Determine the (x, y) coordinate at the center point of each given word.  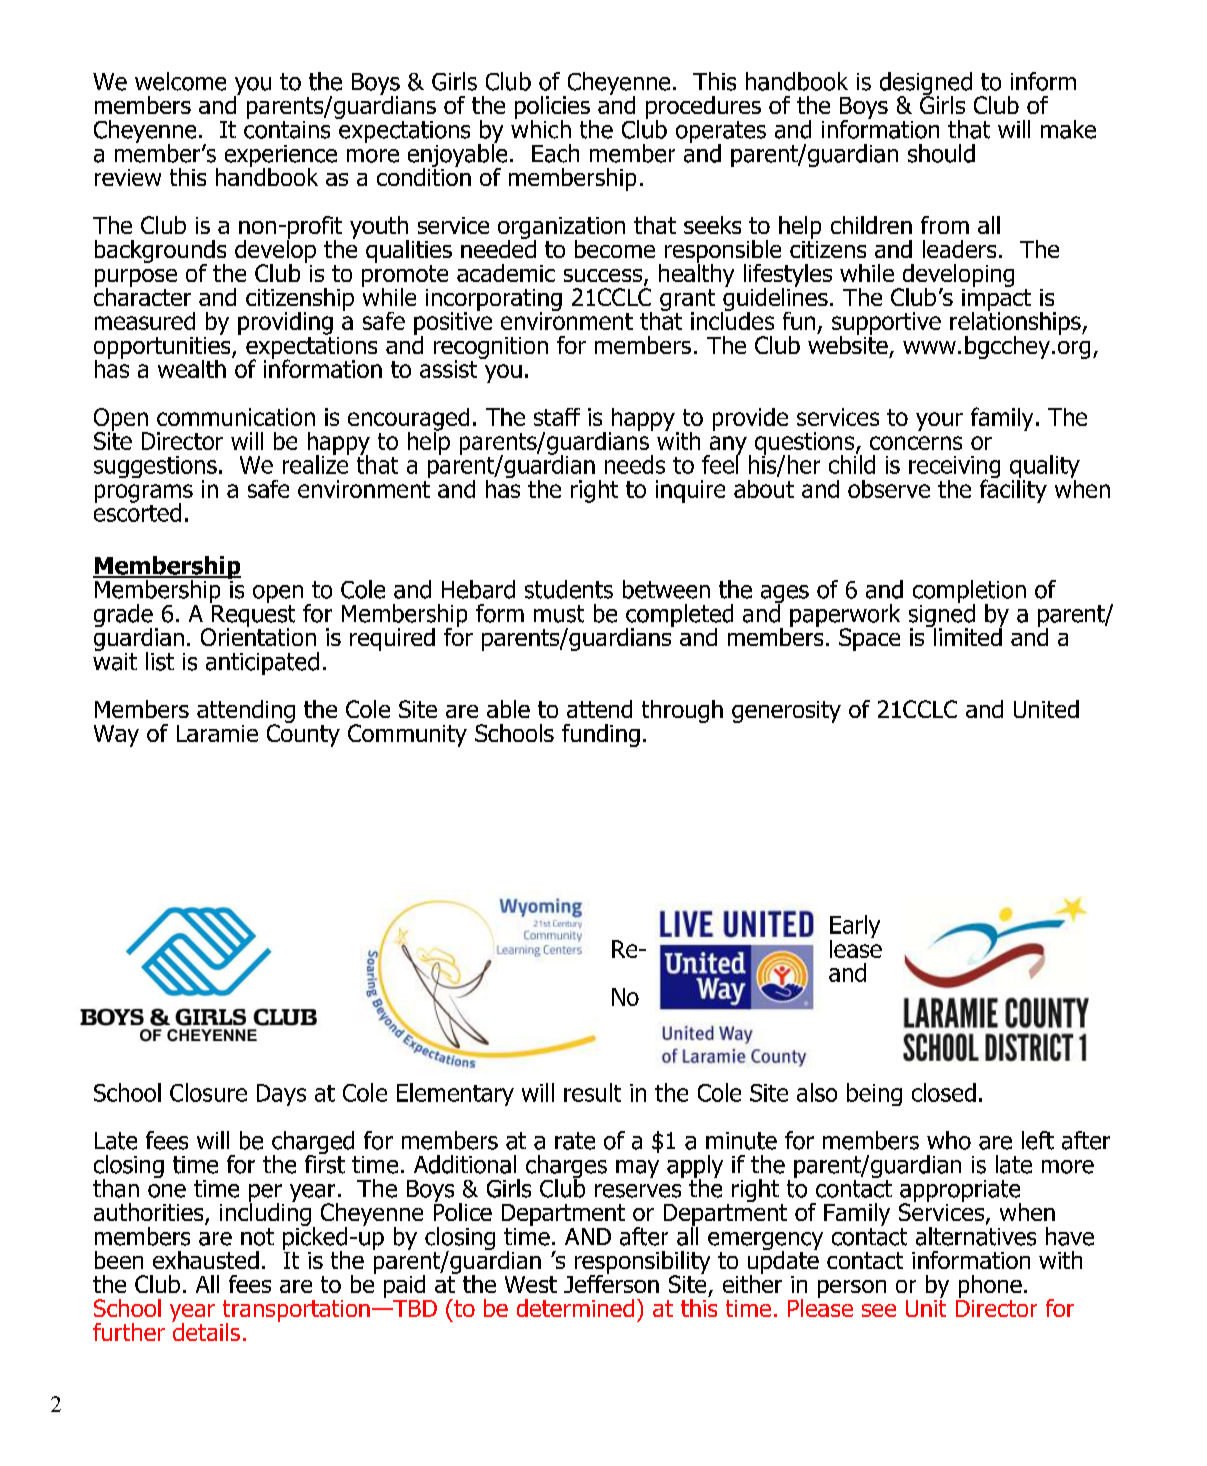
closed (944, 1092)
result (592, 1092)
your (939, 421)
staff (557, 417)
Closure (208, 1092)
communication (236, 417)
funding (601, 735)
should (941, 153)
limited (967, 635)
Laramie (217, 733)
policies (553, 108)
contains (287, 128)
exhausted (206, 1260)
